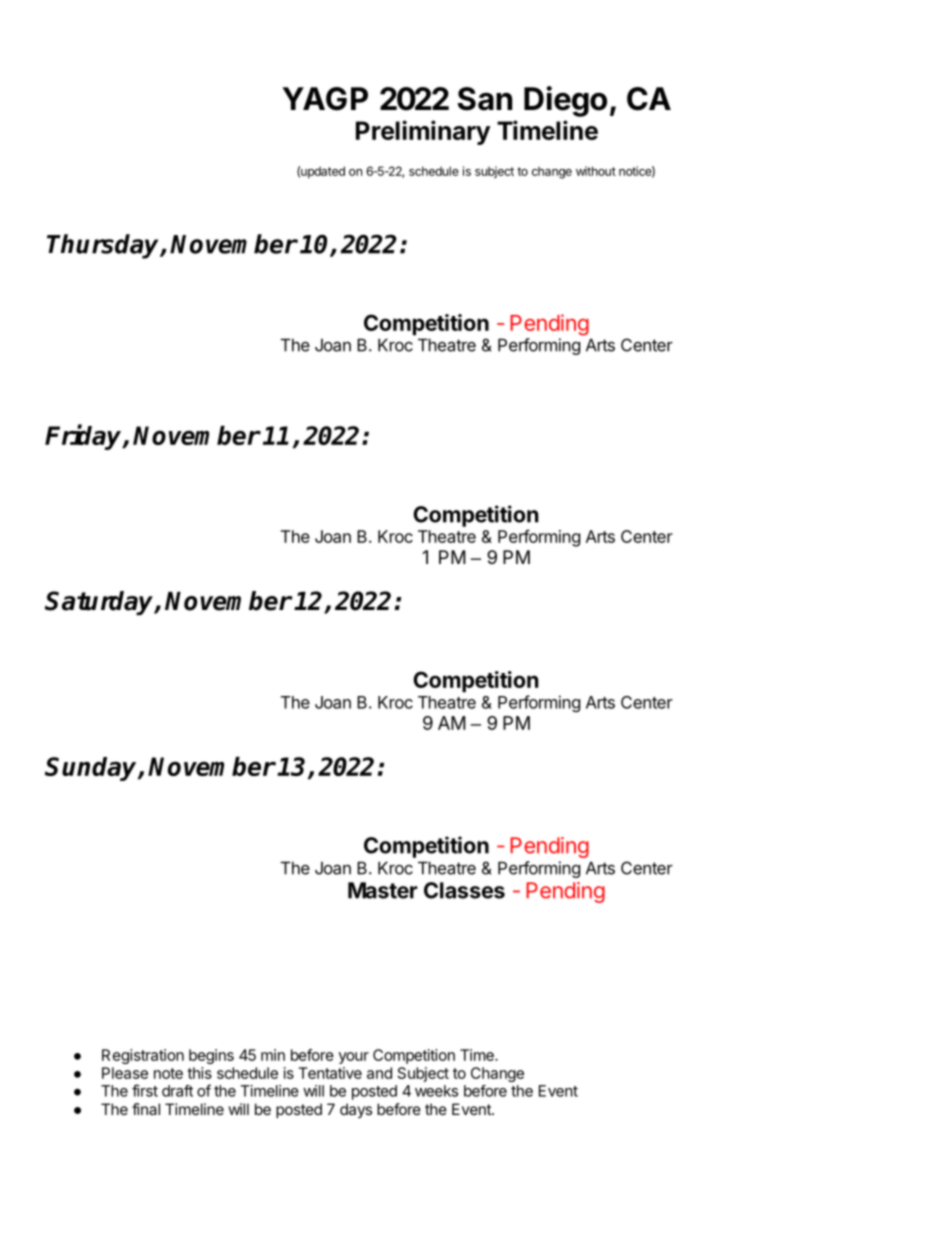 Image resolution: width=952 pixels, height=1233 pixels. I want to click on San, so click(485, 99).
